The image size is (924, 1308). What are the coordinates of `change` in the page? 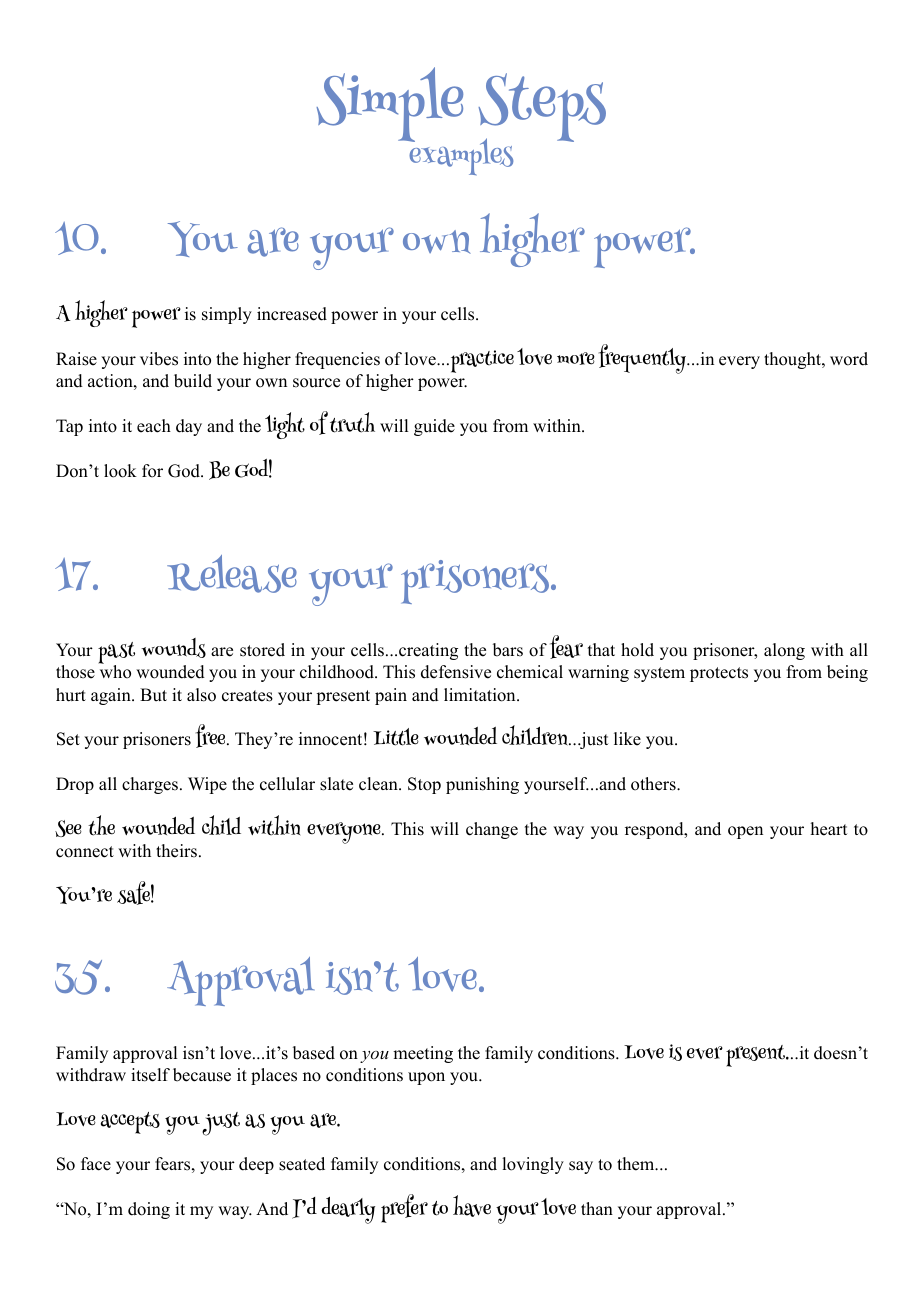 It's located at (492, 830).
